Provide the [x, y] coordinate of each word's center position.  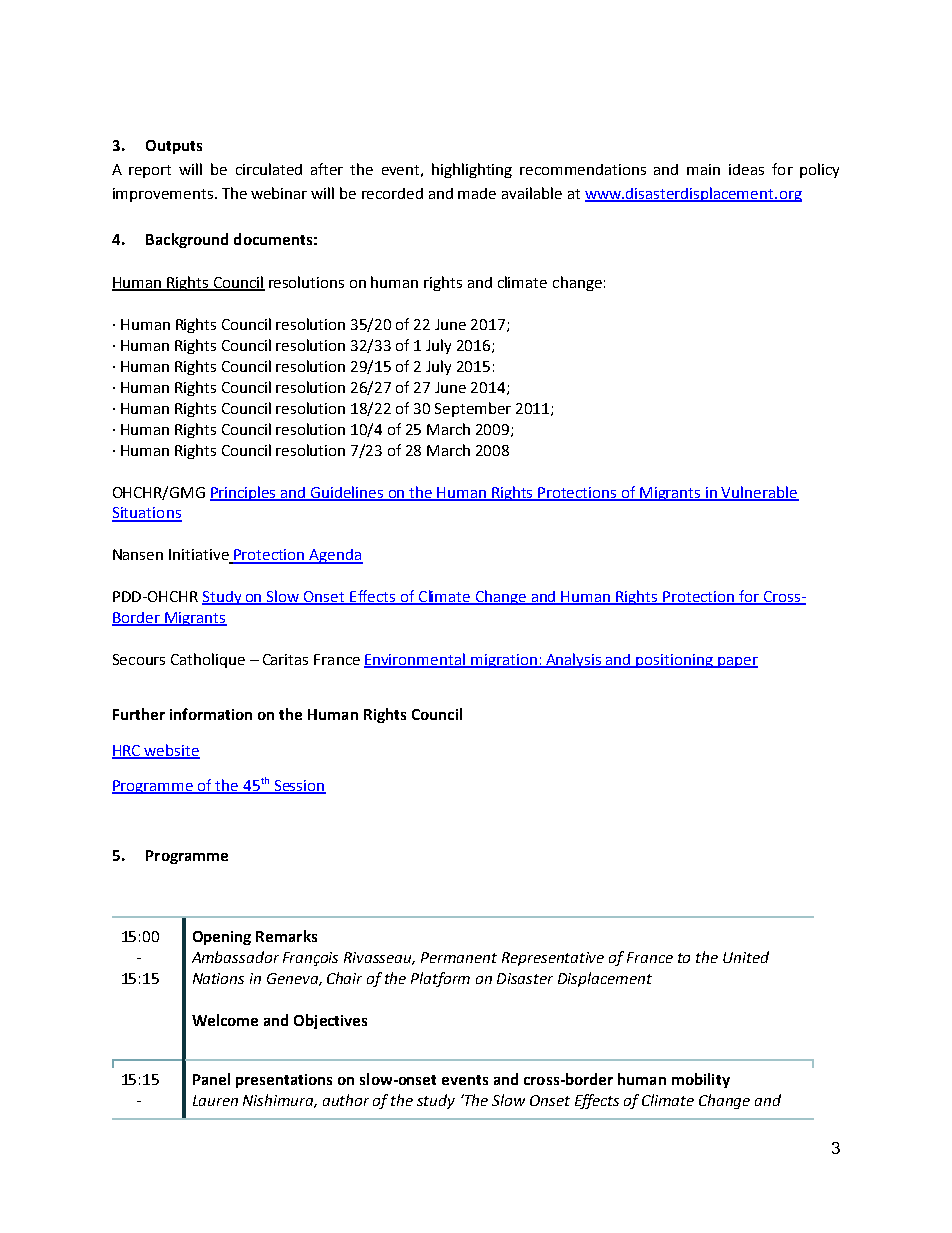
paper [737, 662]
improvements [163, 195]
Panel [211, 1079]
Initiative [200, 556]
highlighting [472, 170]
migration [504, 661]
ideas [746, 169]
